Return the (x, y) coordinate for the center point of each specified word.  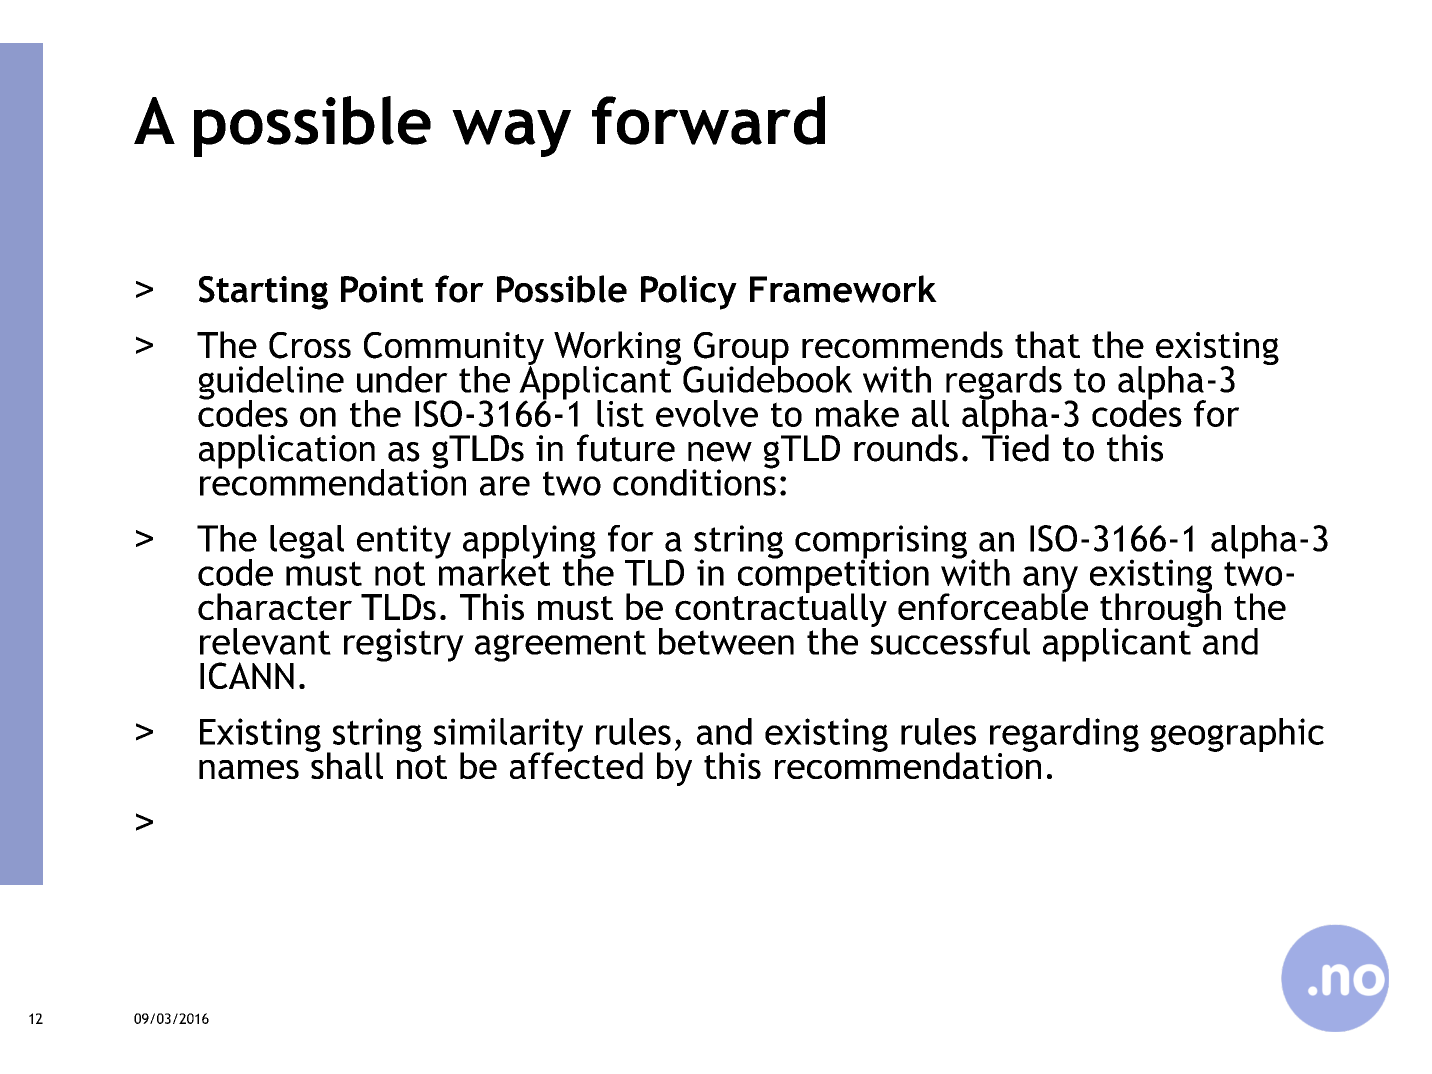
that (1047, 344)
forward (708, 120)
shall (346, 764)
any (1050, 580)
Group (740, 350)
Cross (310, 345)
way (511, 133)
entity (404, 542)
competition (833, 576)
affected (576, 764)
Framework (843, 289)
